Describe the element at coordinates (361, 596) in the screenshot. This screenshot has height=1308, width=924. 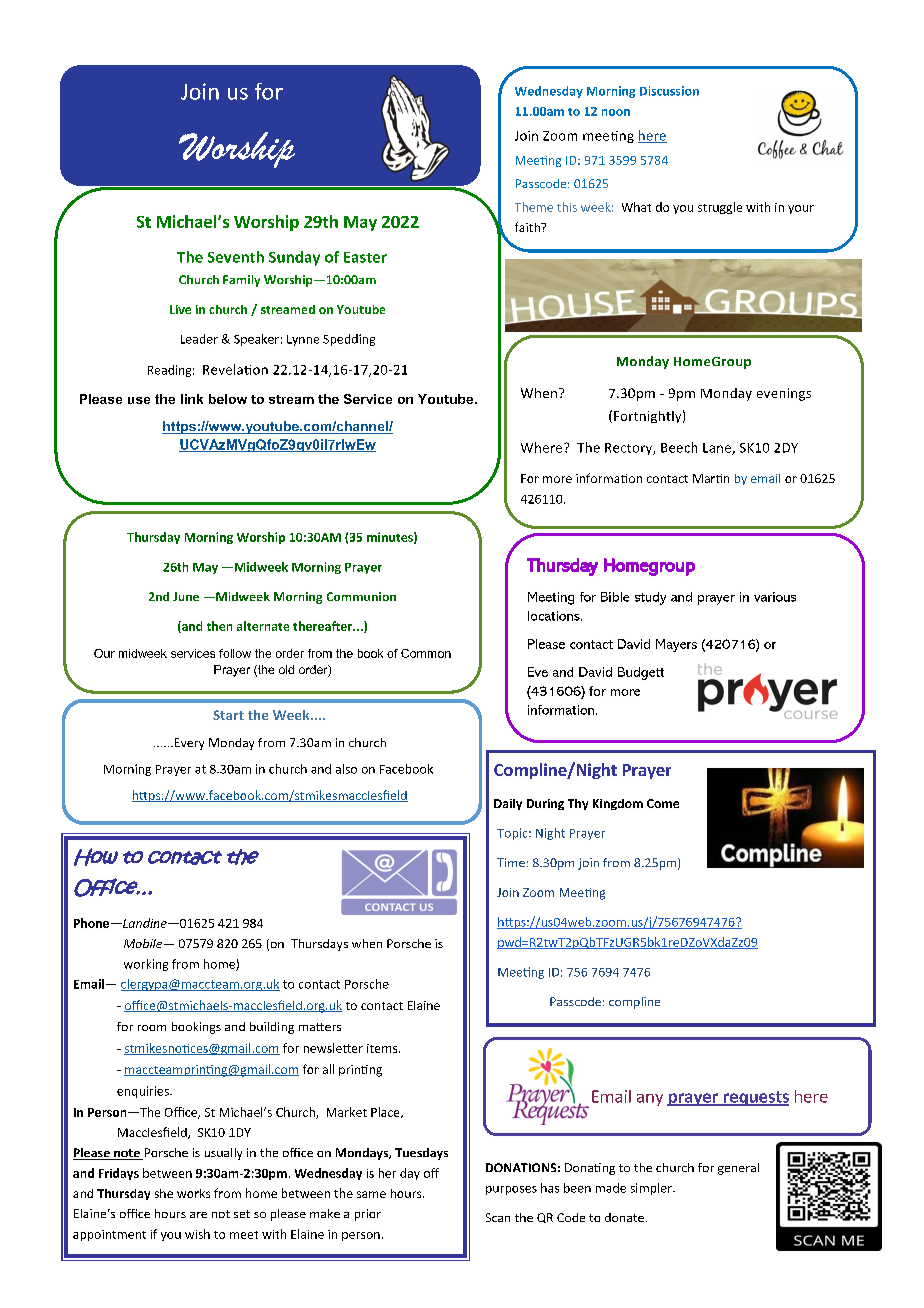
I see `Communion` at that location.
